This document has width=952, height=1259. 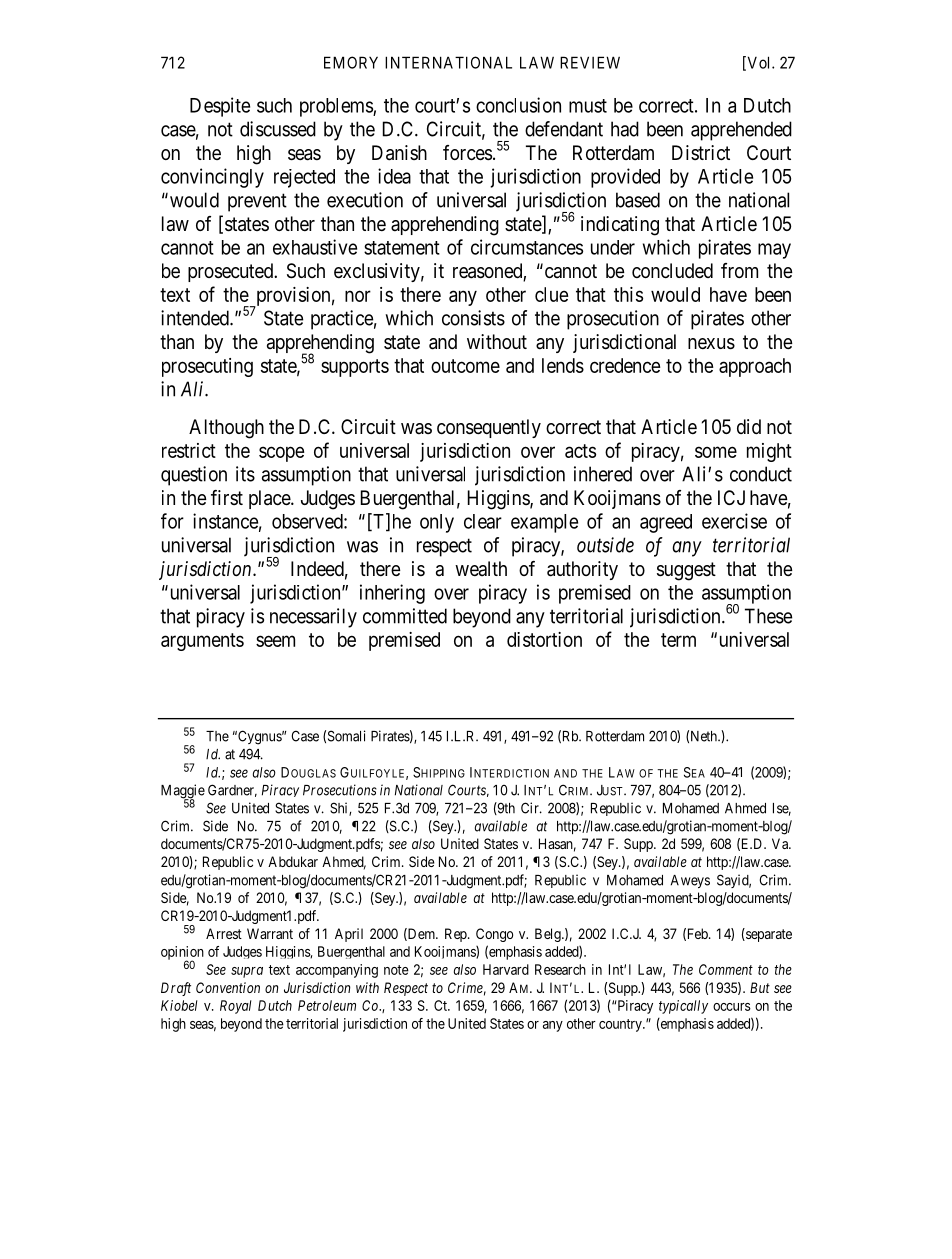 What do you see at coordinates (678, 640) in the document?
I see `term` at bounding box center [678, 640].
